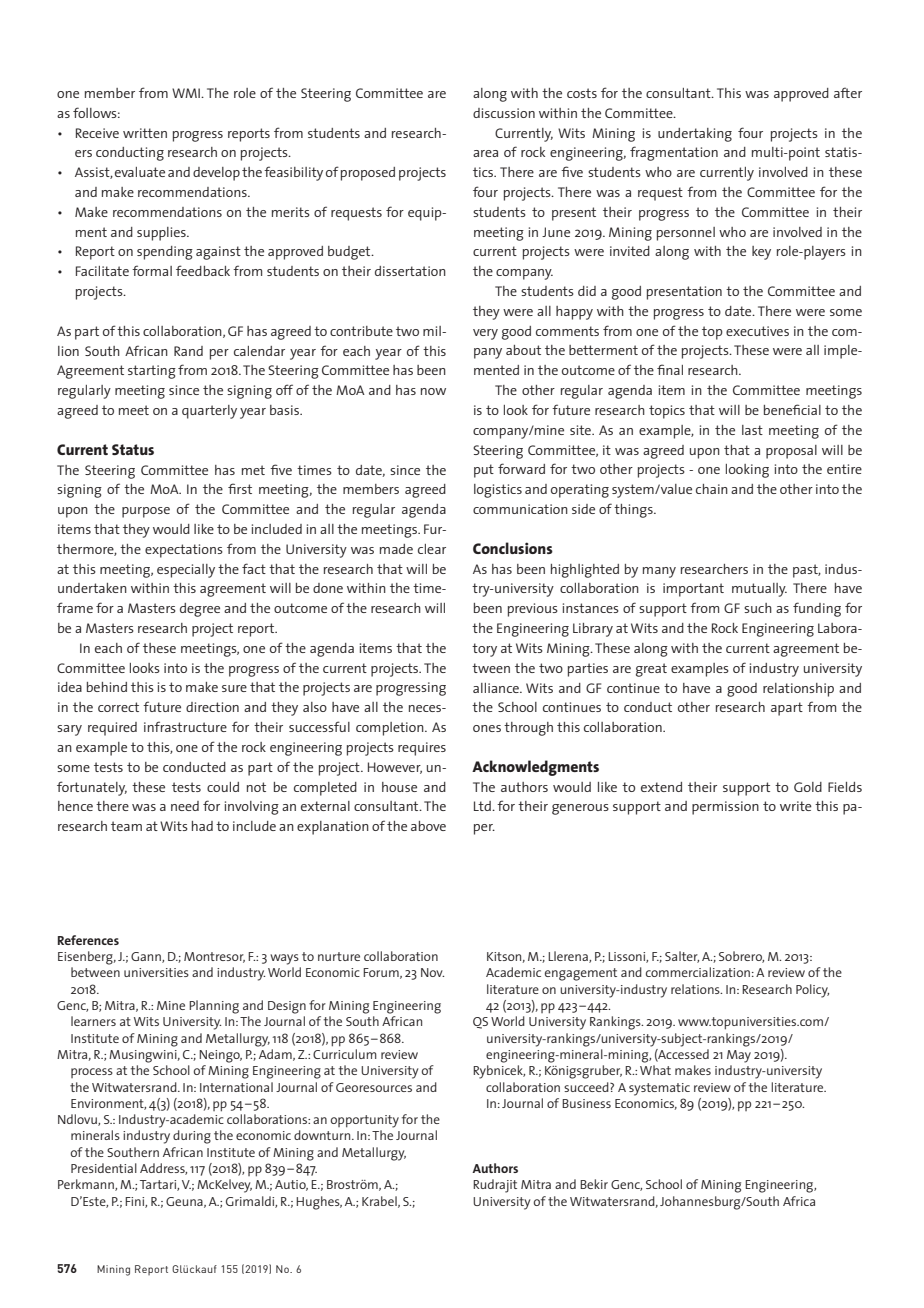 Image resolution: width=924 pixels, height=1308 pixels. I want to click on during, so click(192, 1137).
